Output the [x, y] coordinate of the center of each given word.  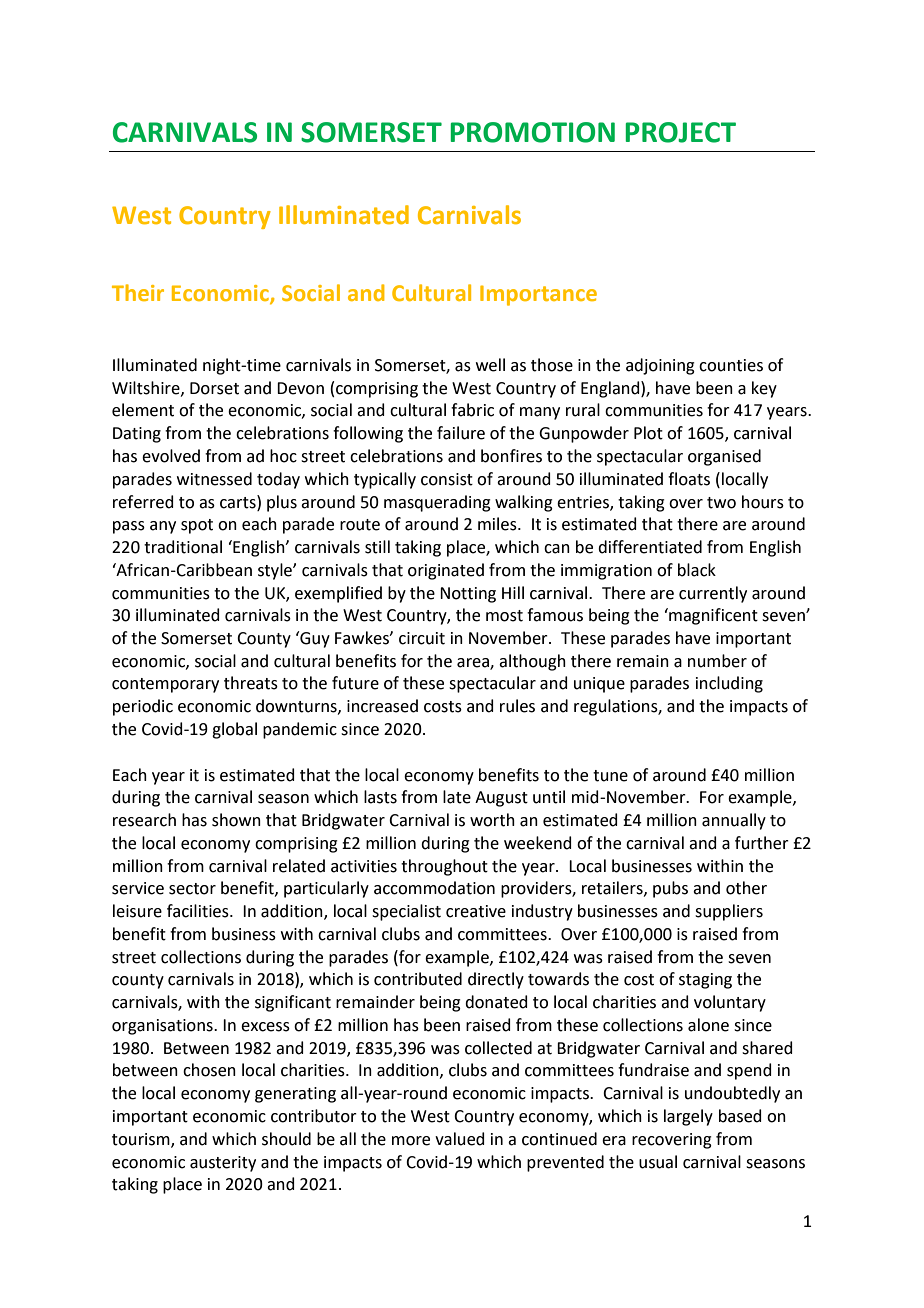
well [490, 365]
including [729, 684]
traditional [183, 547]
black [697, 570]
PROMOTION [532, 132]
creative [476, 911]
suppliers [729, 912]
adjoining [660, 366]
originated [446, 571]
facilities [199, 911]
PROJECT [680, 132]
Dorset [214, 388]
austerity [223, 1164]
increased [382, 706]
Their [138, 292]
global [234, 730]
